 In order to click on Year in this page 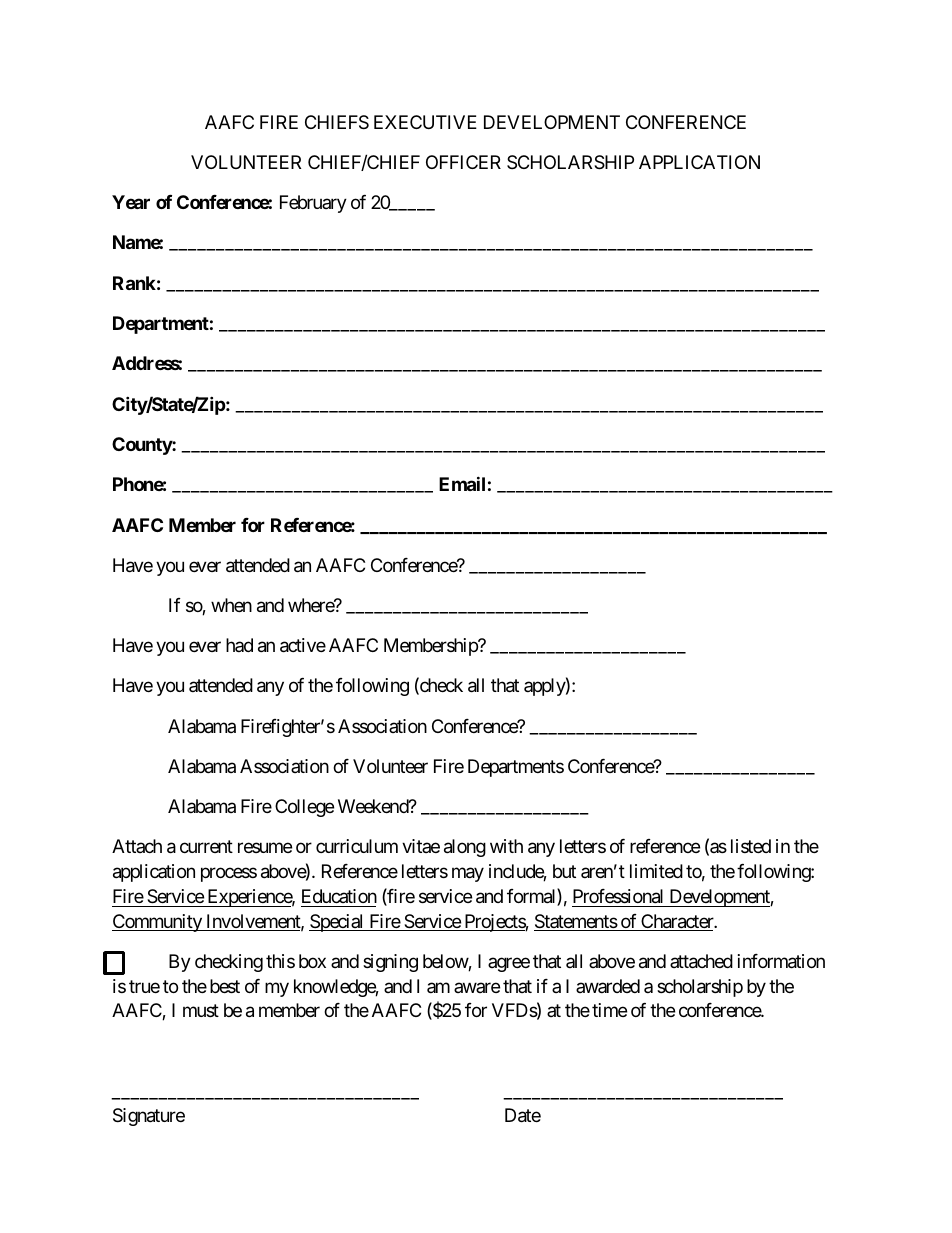, I will do `click(131, 202)`.
